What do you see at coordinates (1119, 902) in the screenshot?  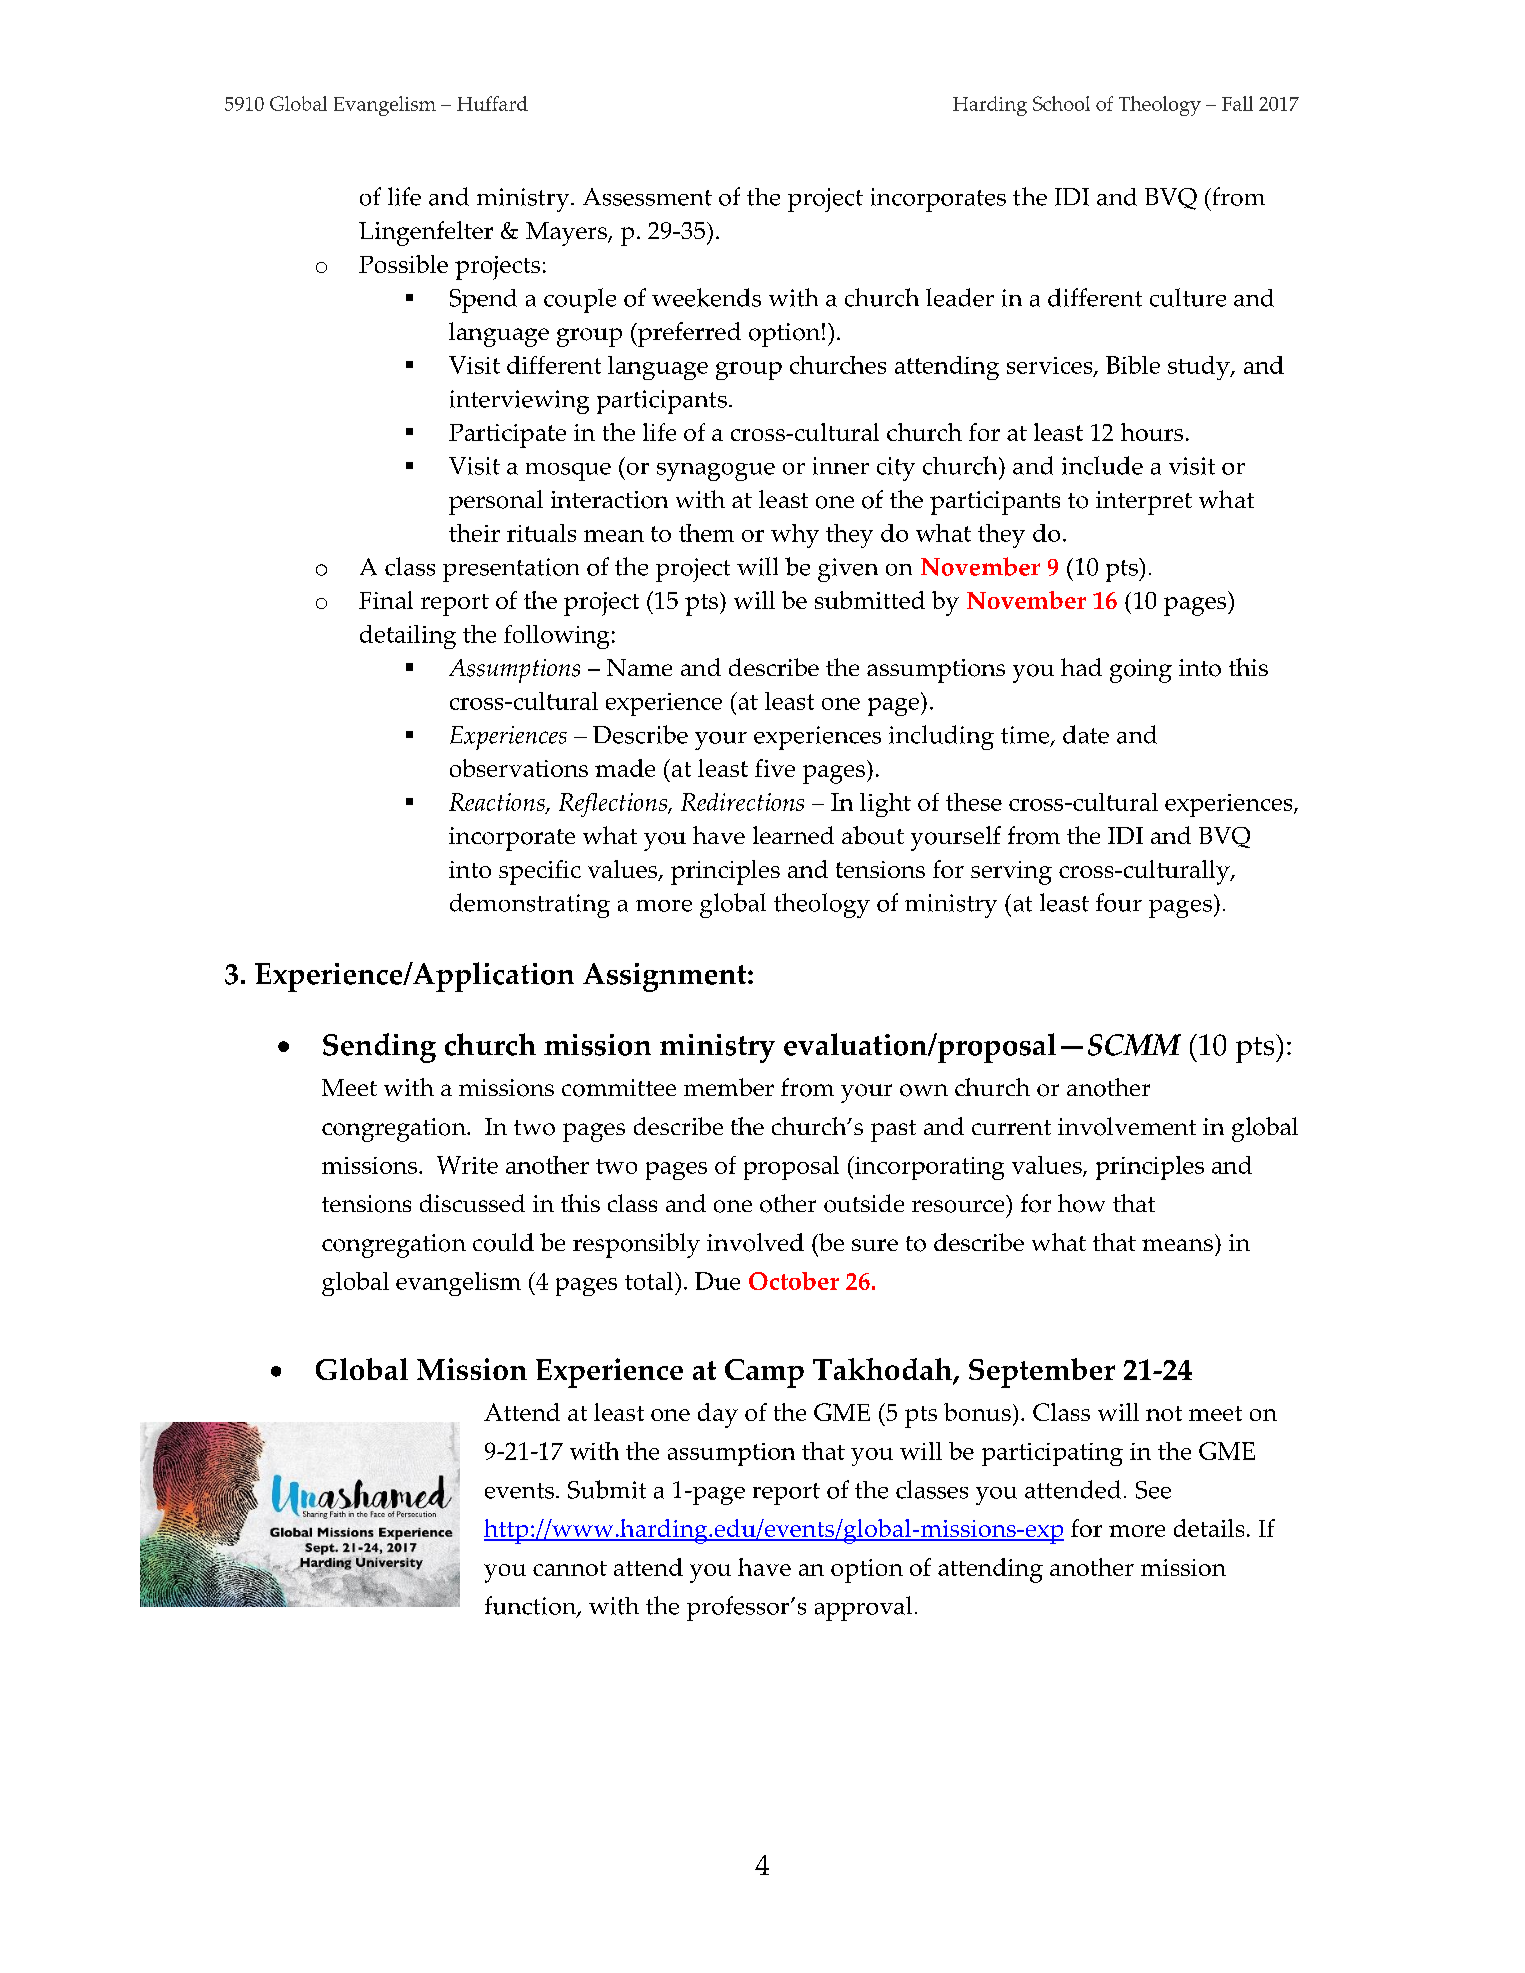 I see `four` at bounding box center [1119, 902].
